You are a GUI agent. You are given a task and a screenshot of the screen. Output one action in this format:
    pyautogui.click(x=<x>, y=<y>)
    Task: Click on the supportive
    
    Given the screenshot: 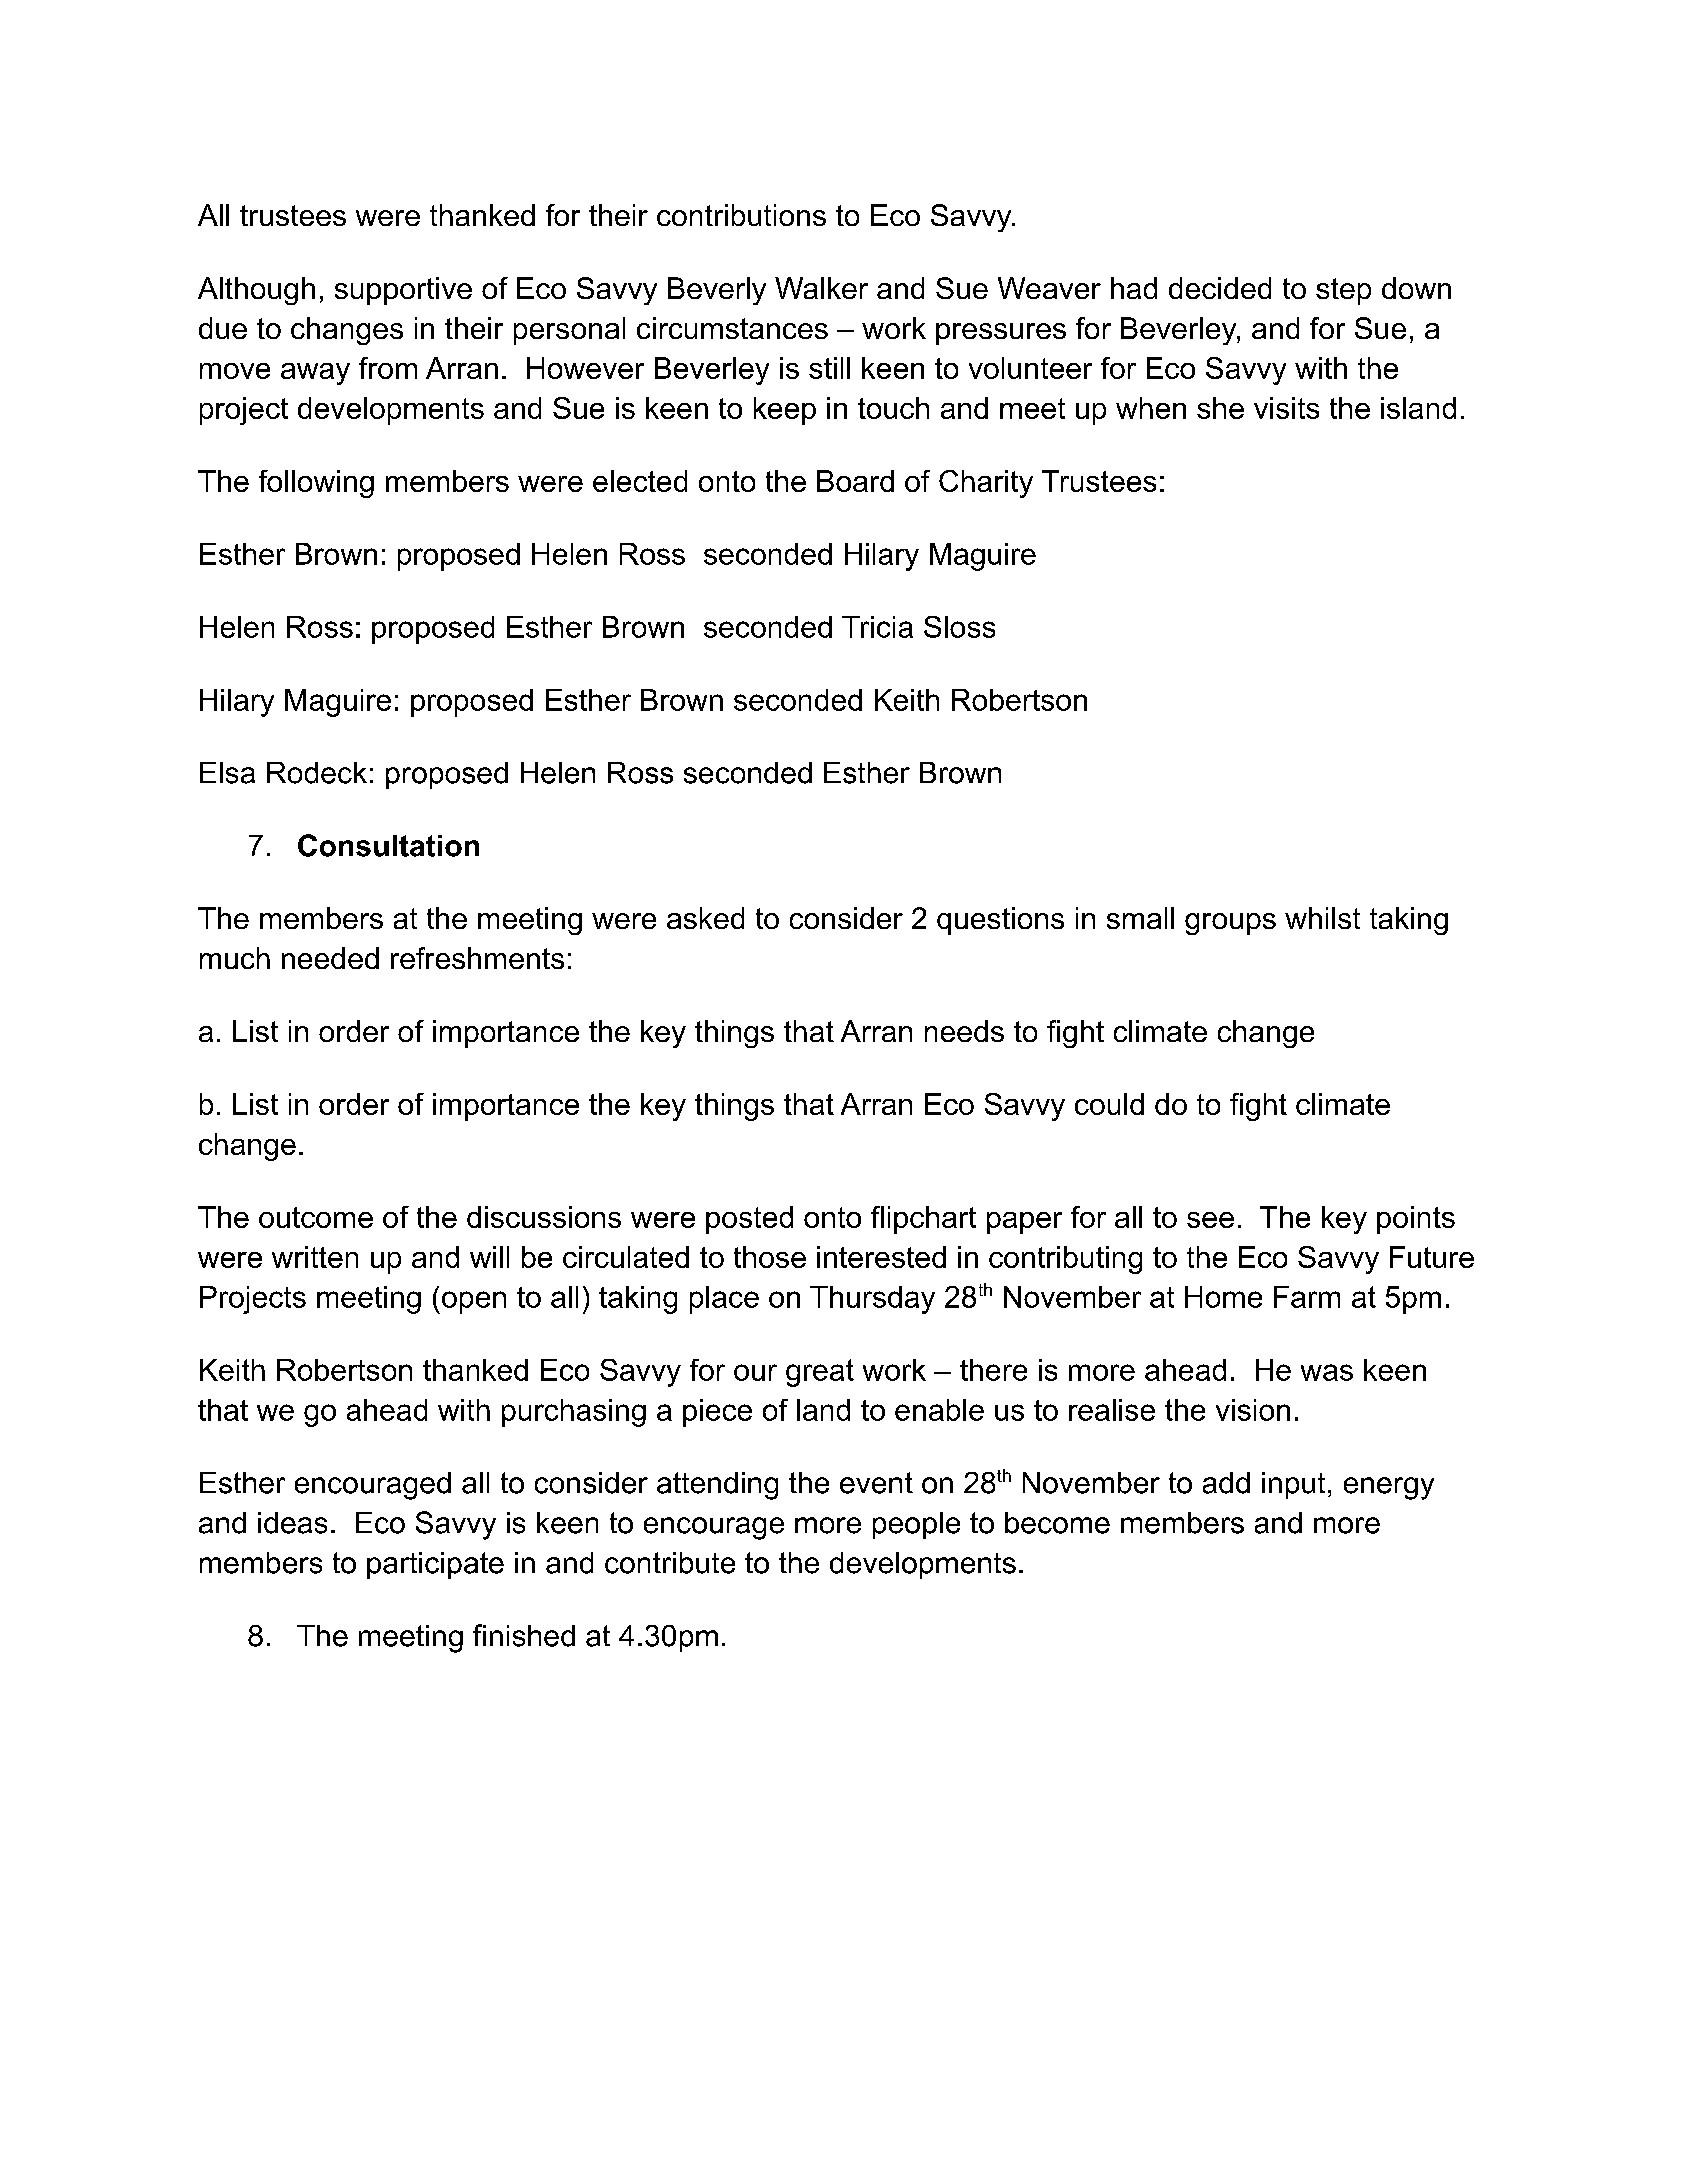 What is the action you would take?
    pyautogui.click(x=403, y=291)
